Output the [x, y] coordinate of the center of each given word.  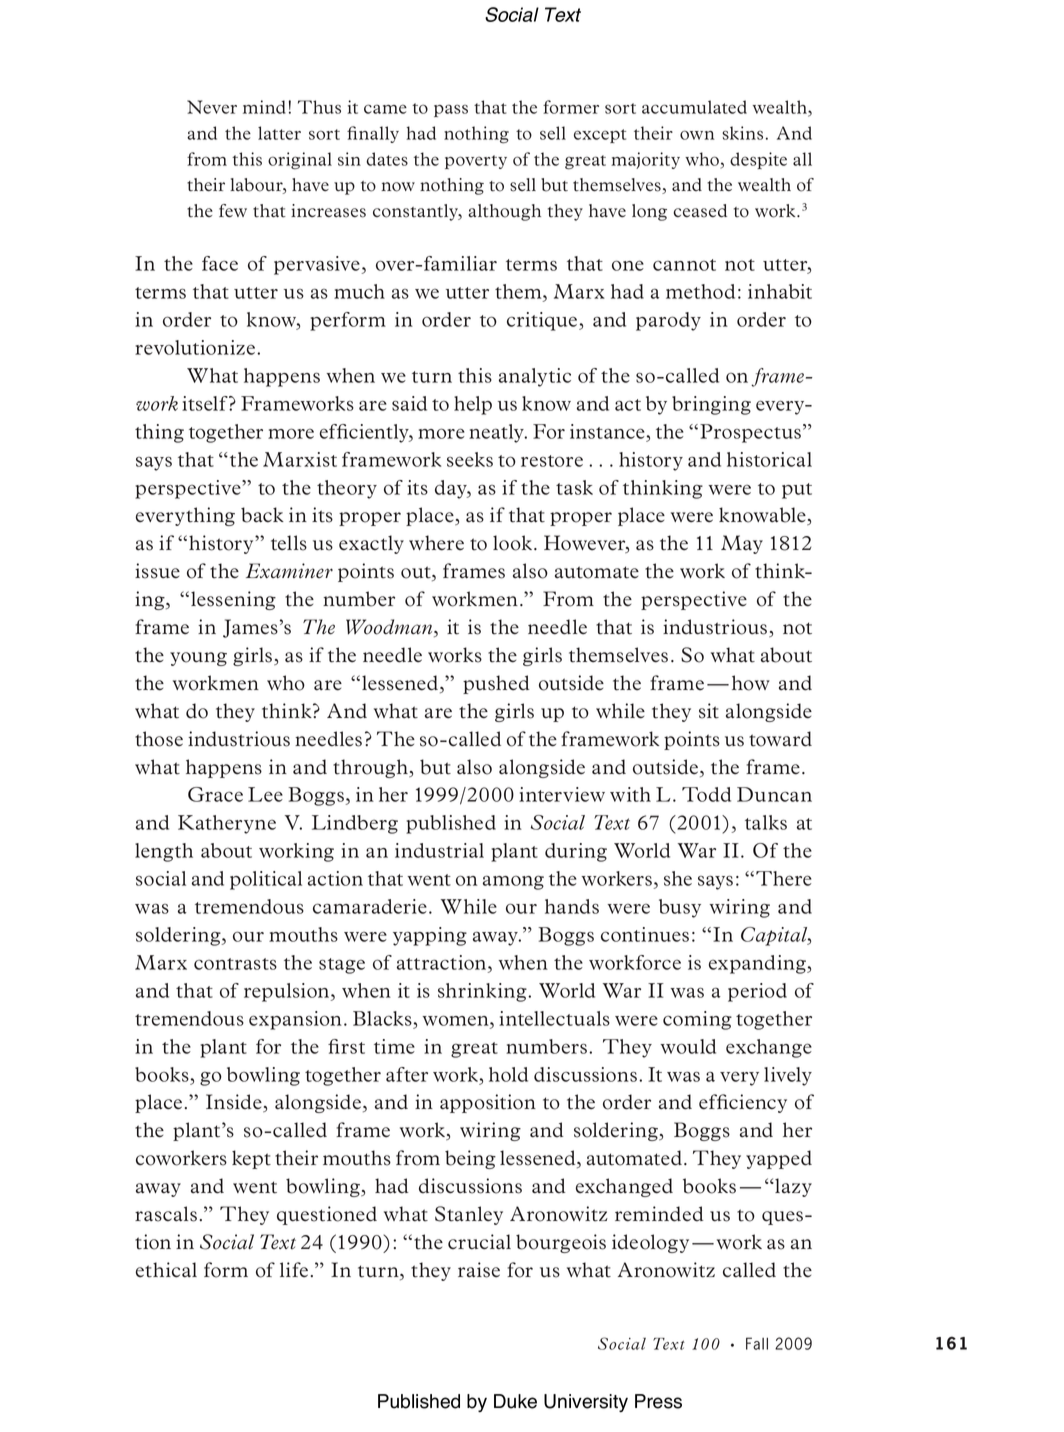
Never [212, 107]
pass [451, 110]
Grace [215, 794]
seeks [470, 459]
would [688, 1046]
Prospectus [750, 433]
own [697, 135]
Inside [235, 1103]
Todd [706, 794]
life [294, 1270]
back [262, 515]
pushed [496, 684]
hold [508, 1074]
